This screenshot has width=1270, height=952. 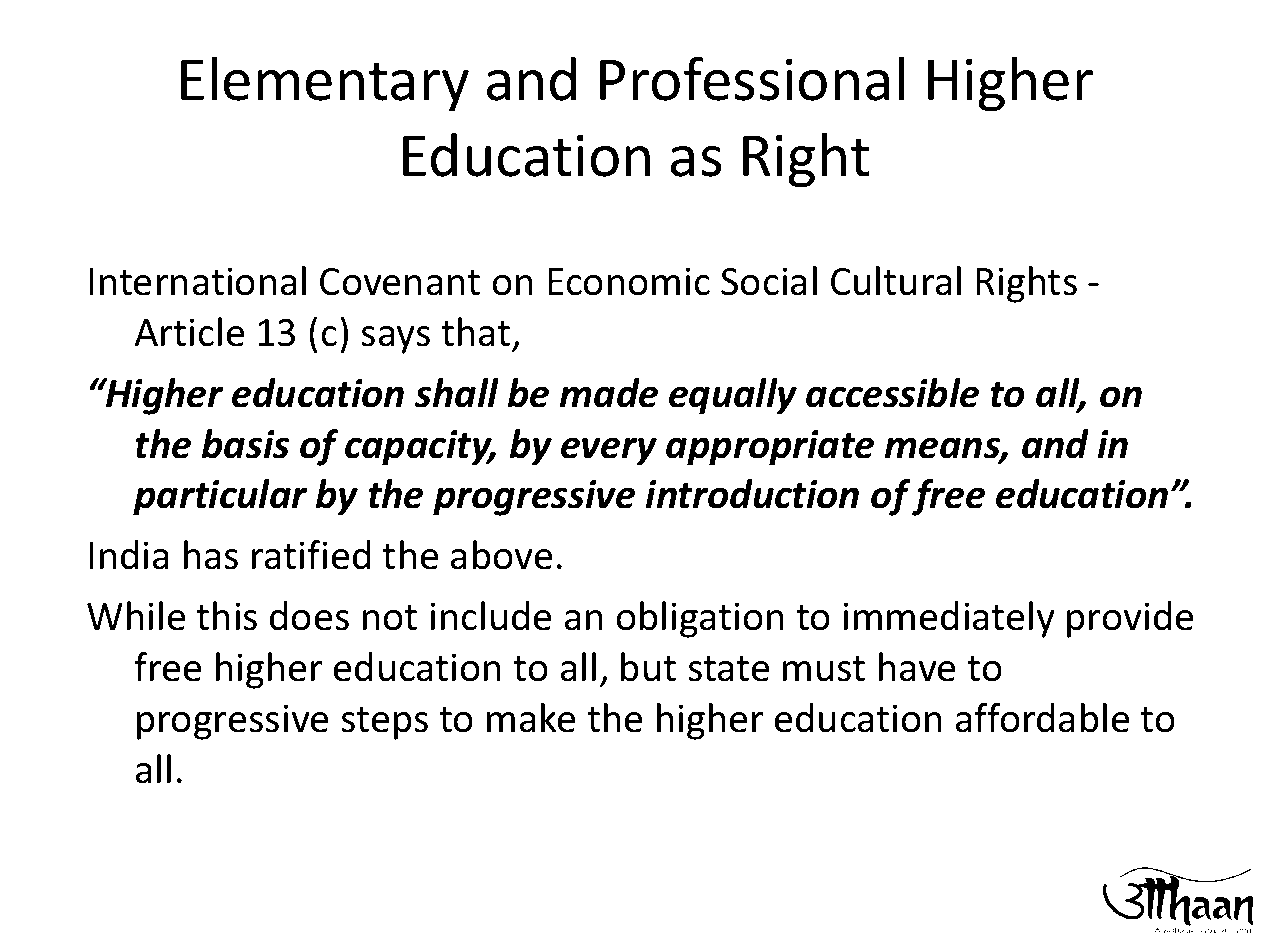 I want to click on steps, so click(x=384, y=723).
